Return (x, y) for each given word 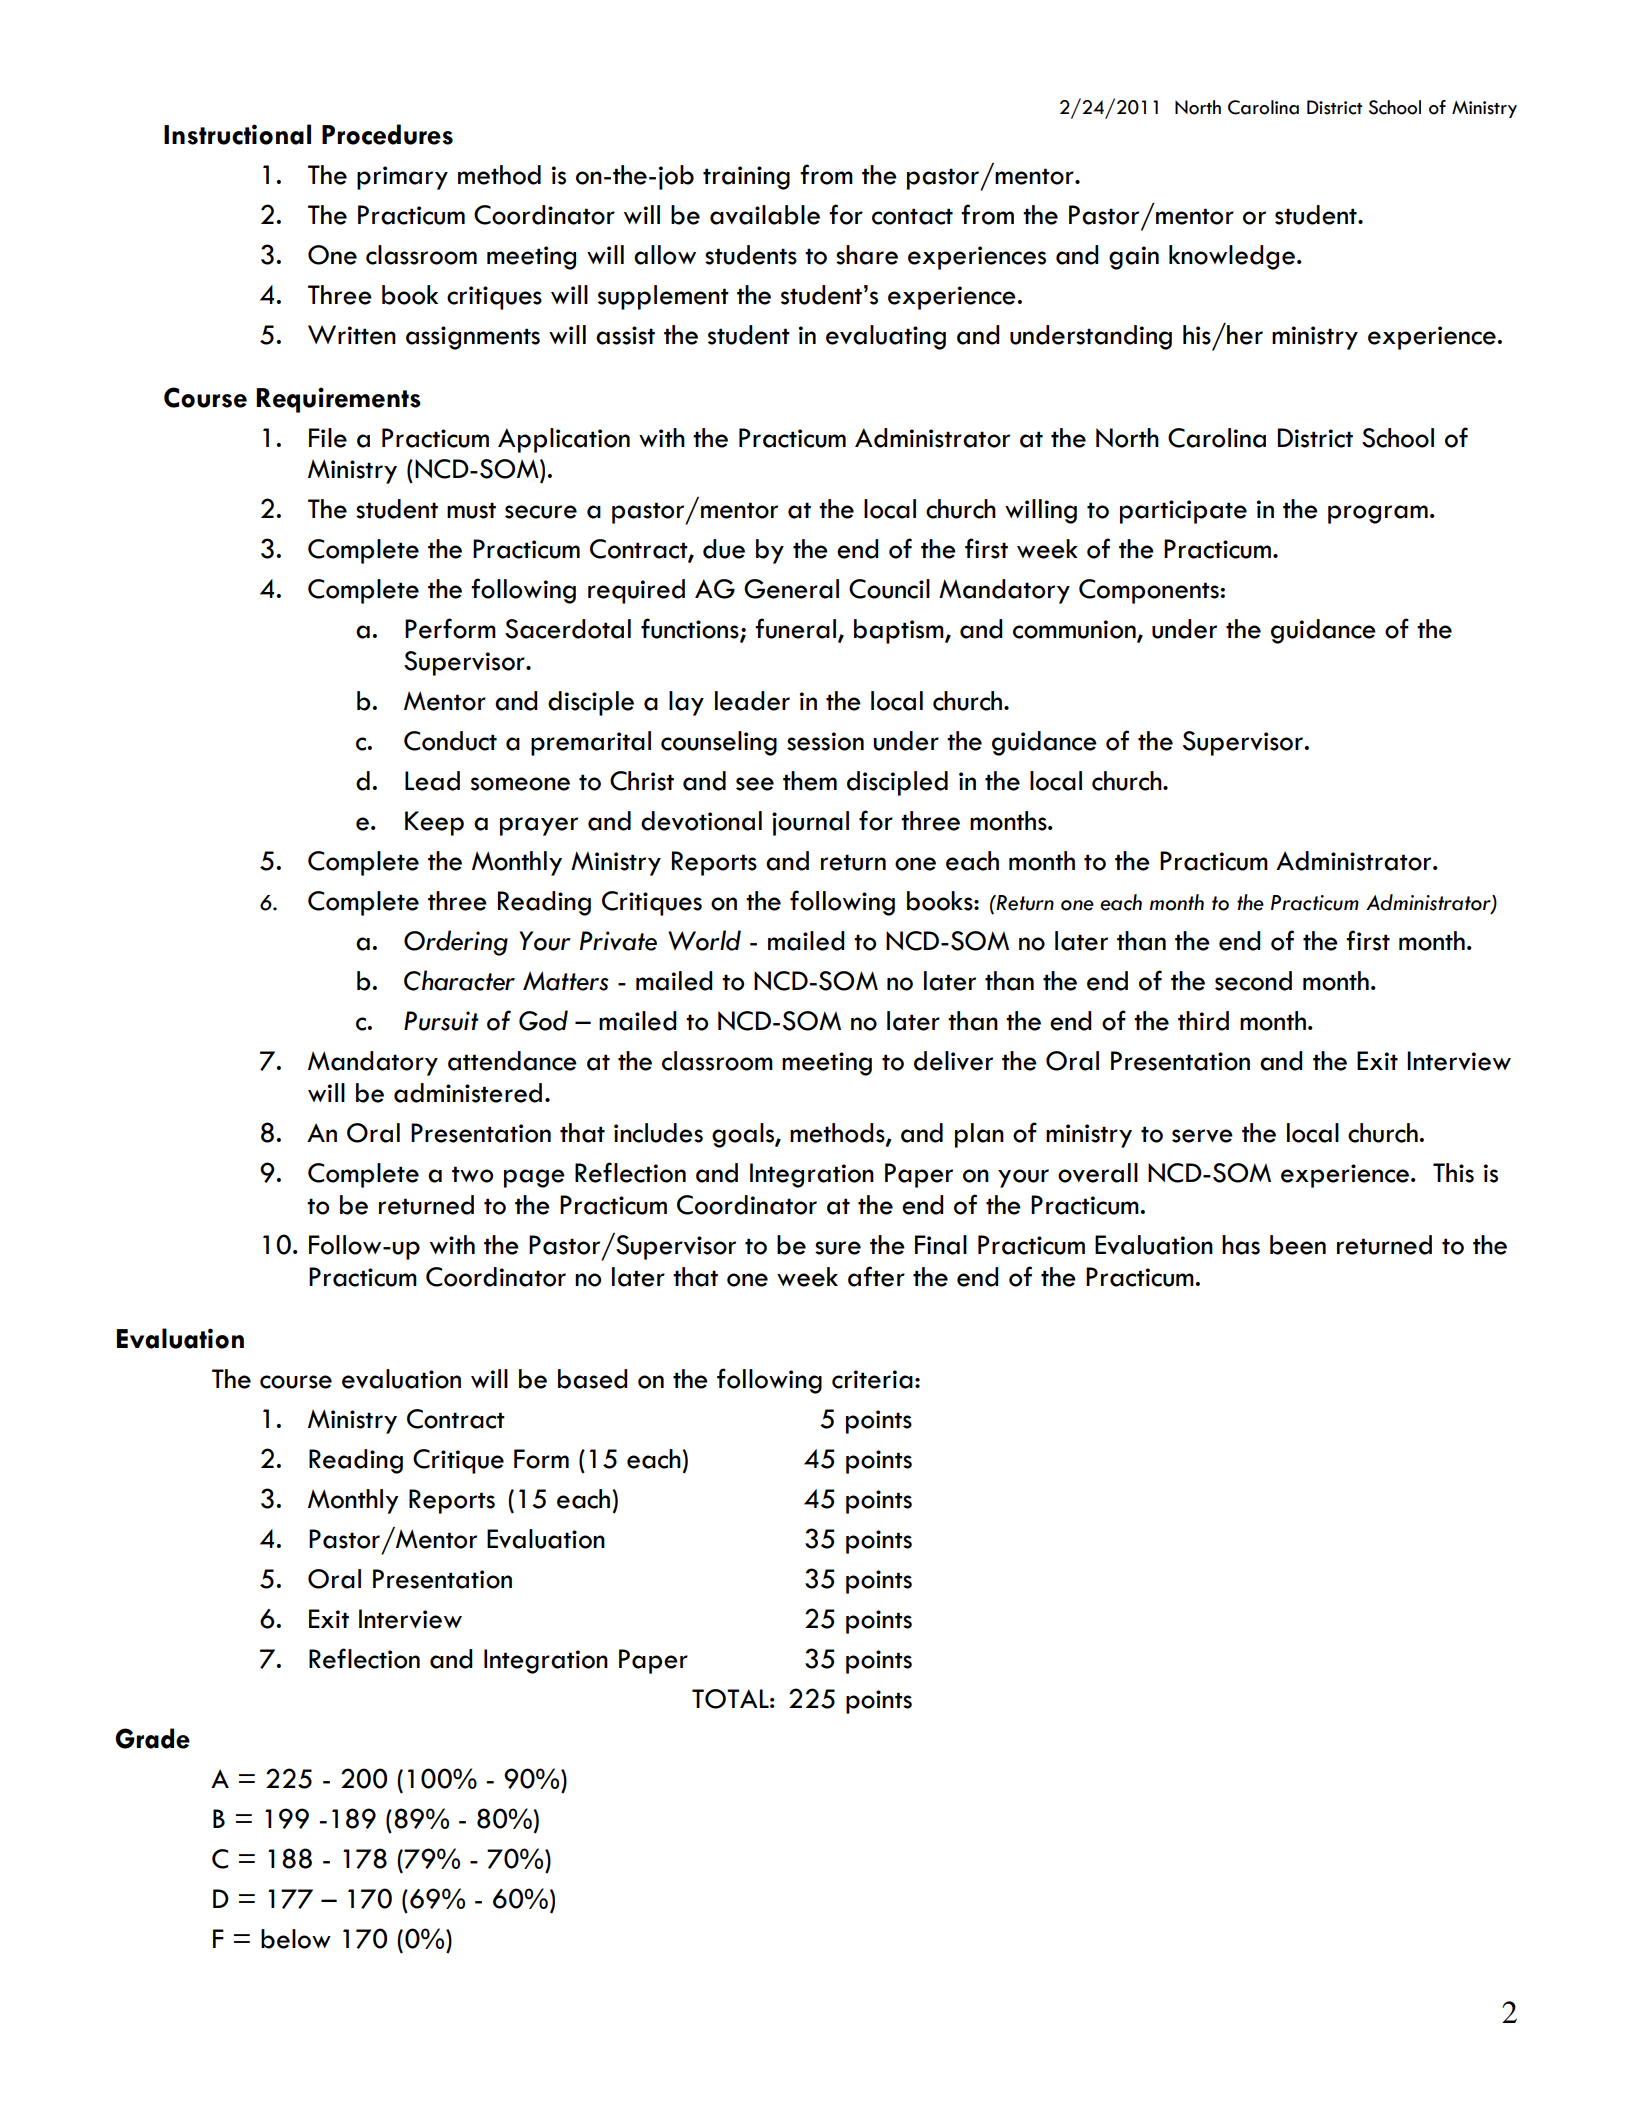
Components (1149, 591)
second (1253, 981)
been (1298, 1245)
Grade (152, 1738)
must (471, 510)
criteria (872, 1379)
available (765, 215)
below (296, 1939)
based (593, 1379)
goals (744, 1135)
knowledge (1232, 257)
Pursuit (441, 1021)
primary (402, 178)
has (1241, 1245)
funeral (795, 628)
